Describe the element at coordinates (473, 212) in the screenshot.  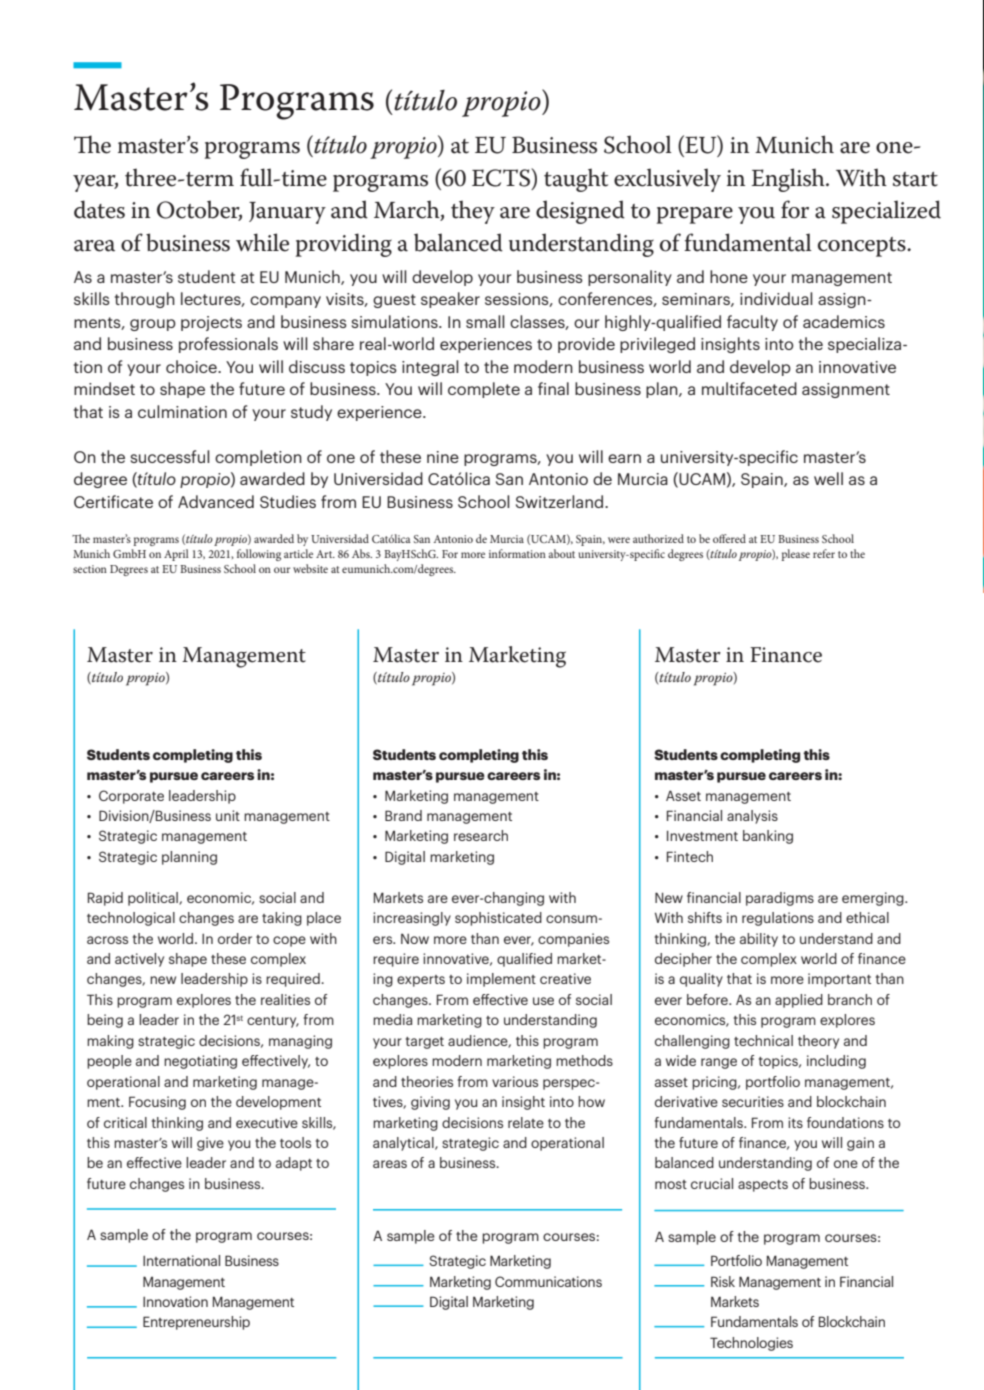
I see `they` at that location.
